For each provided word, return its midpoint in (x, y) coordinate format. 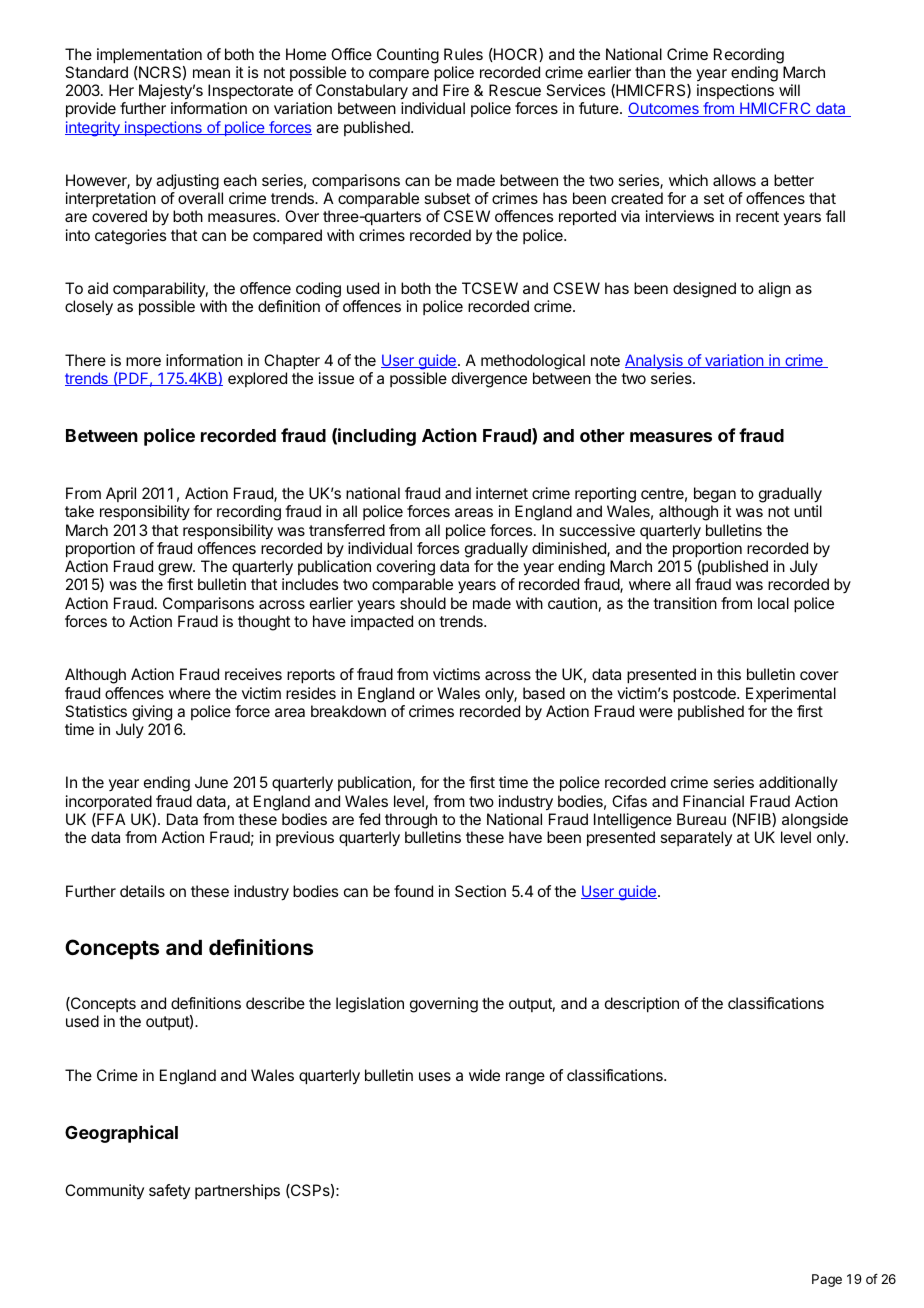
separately (696, 838)
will (789, 90)
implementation (149, 56)
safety (169, 1191)
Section (480, 891)
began (715, 496)
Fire (456, 90)
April (121, 494)
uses (435, 1076)
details (142, 891)
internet (502, 493)
